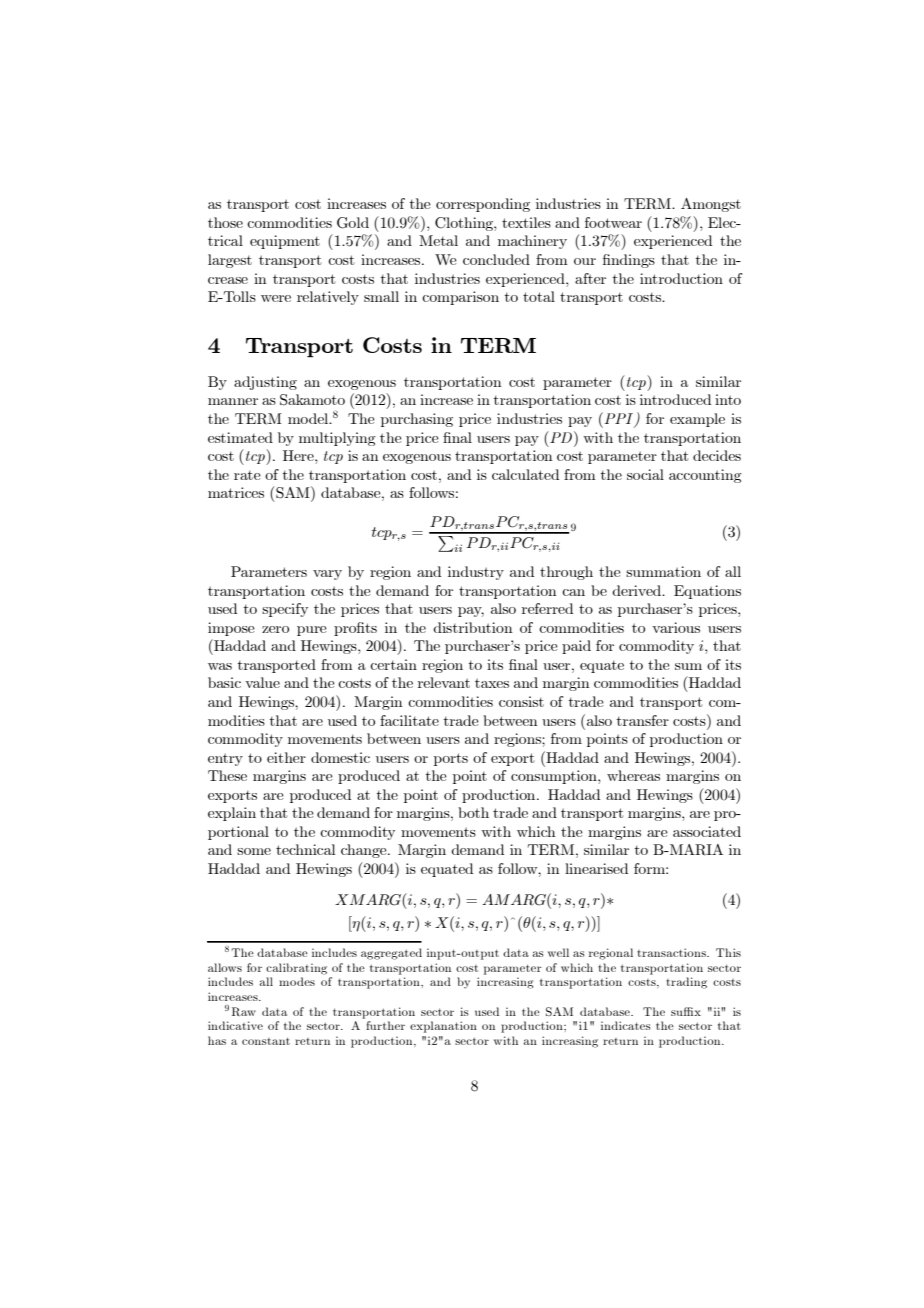 This image has width=924, height=1308. What do you see at coordinates (266, 1041) in the image?
I see `constant` at bounding box center [266, 1041].
